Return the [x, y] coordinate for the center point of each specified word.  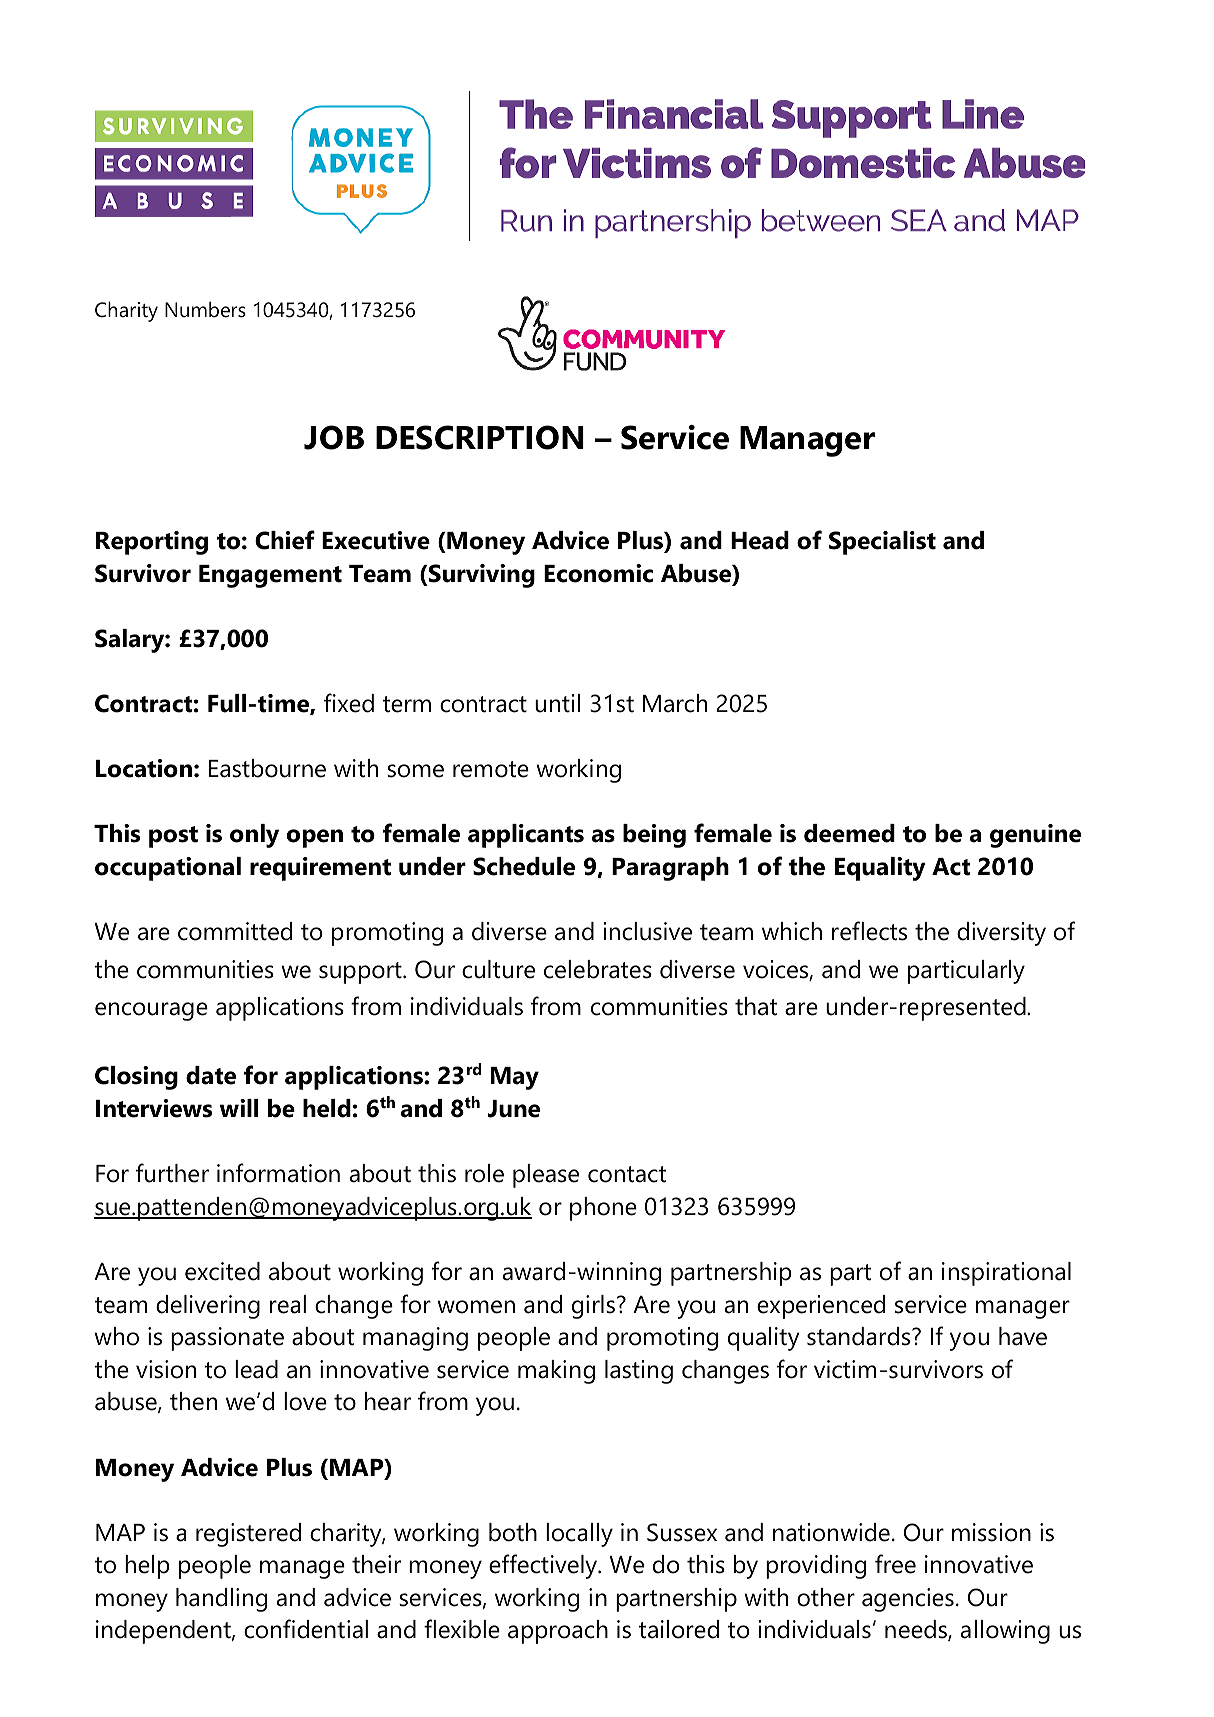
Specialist [882, 543]
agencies [908, 1600]
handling [221, 1600]
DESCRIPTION [480, 437]
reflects [869, 931]
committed [235, 931]
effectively [544, 1566]
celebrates [598, 969]
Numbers [205, 309]
